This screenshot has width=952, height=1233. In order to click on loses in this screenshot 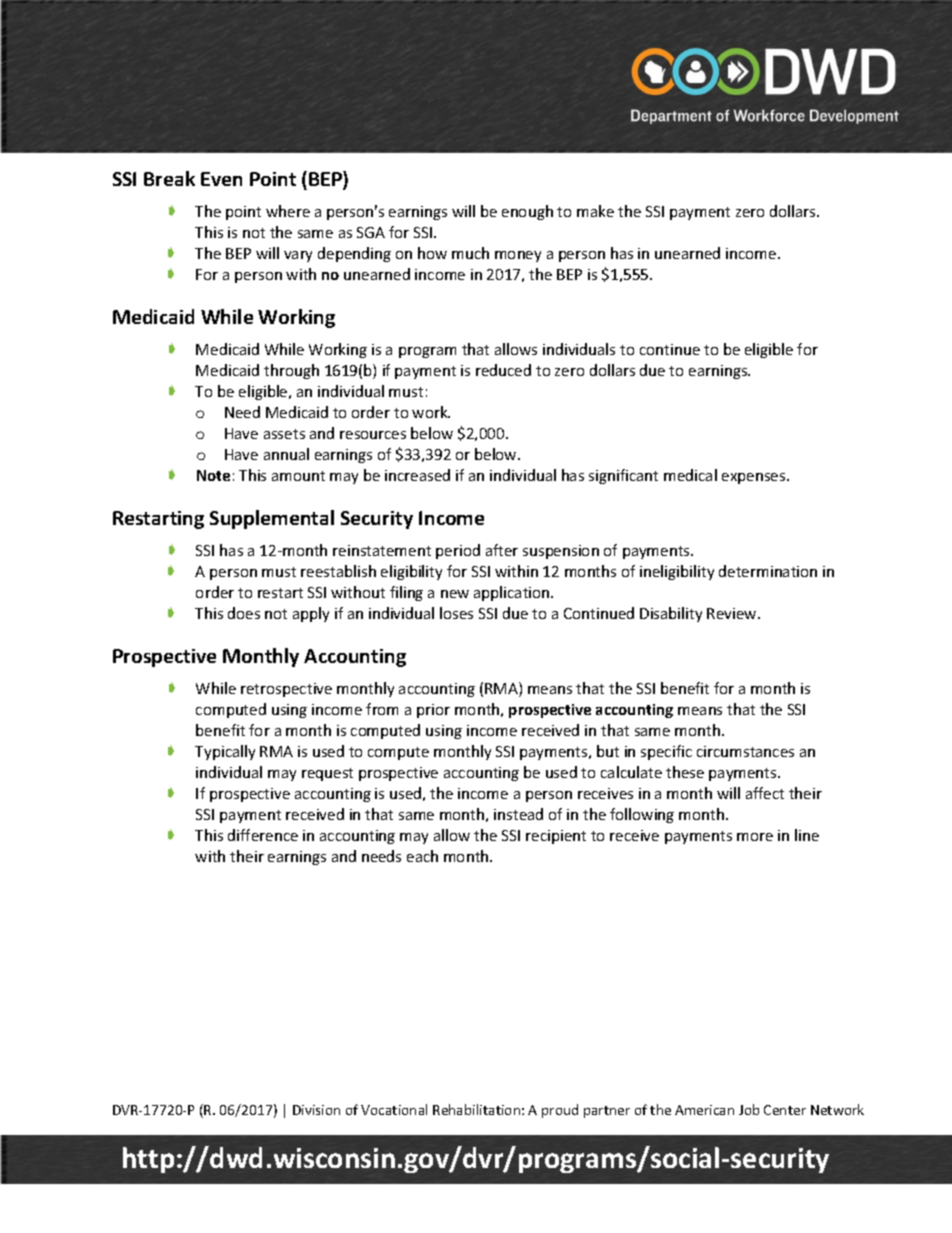, I will do `click(456, 613)`.
